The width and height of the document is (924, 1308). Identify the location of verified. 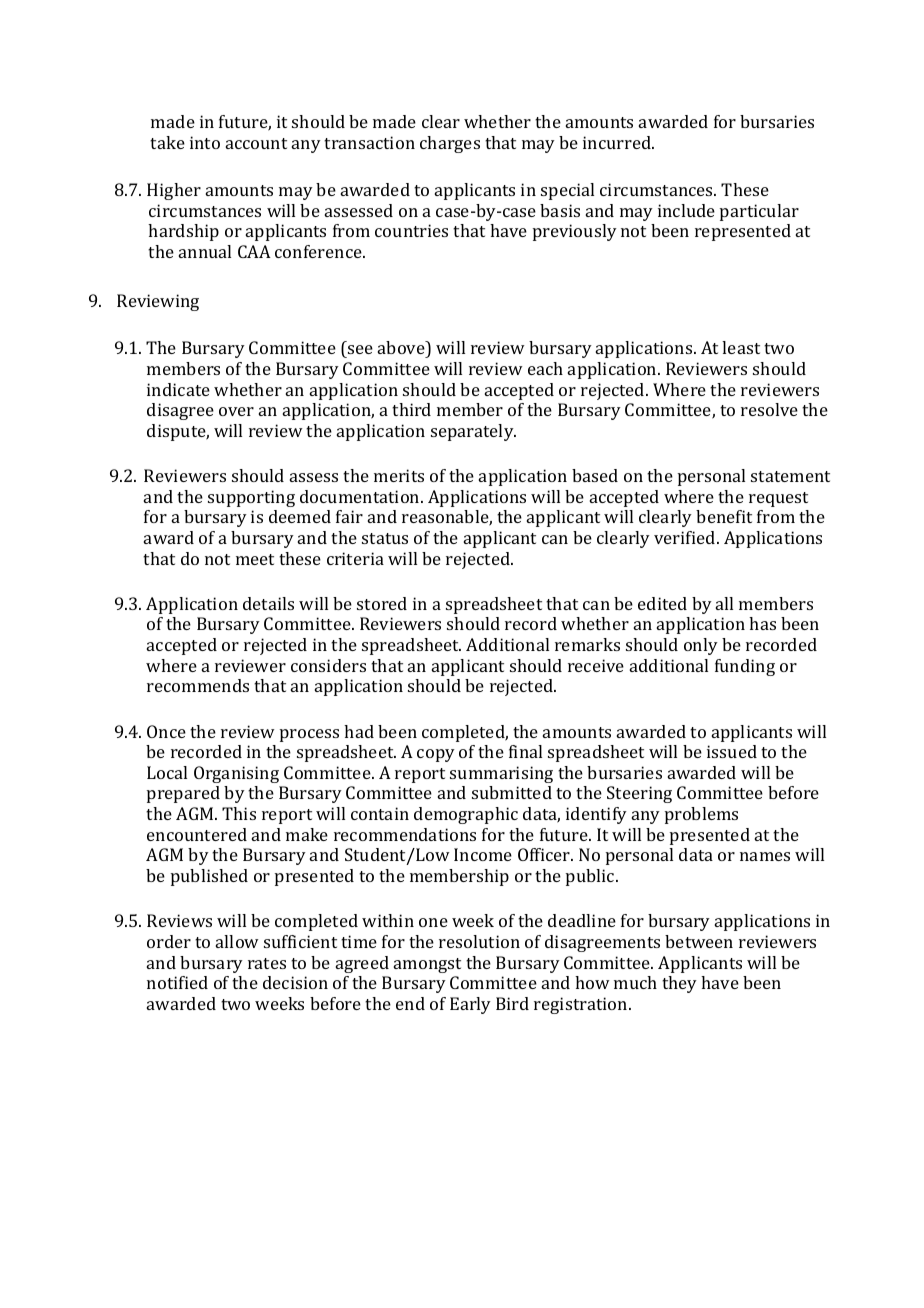
(686, 537).
